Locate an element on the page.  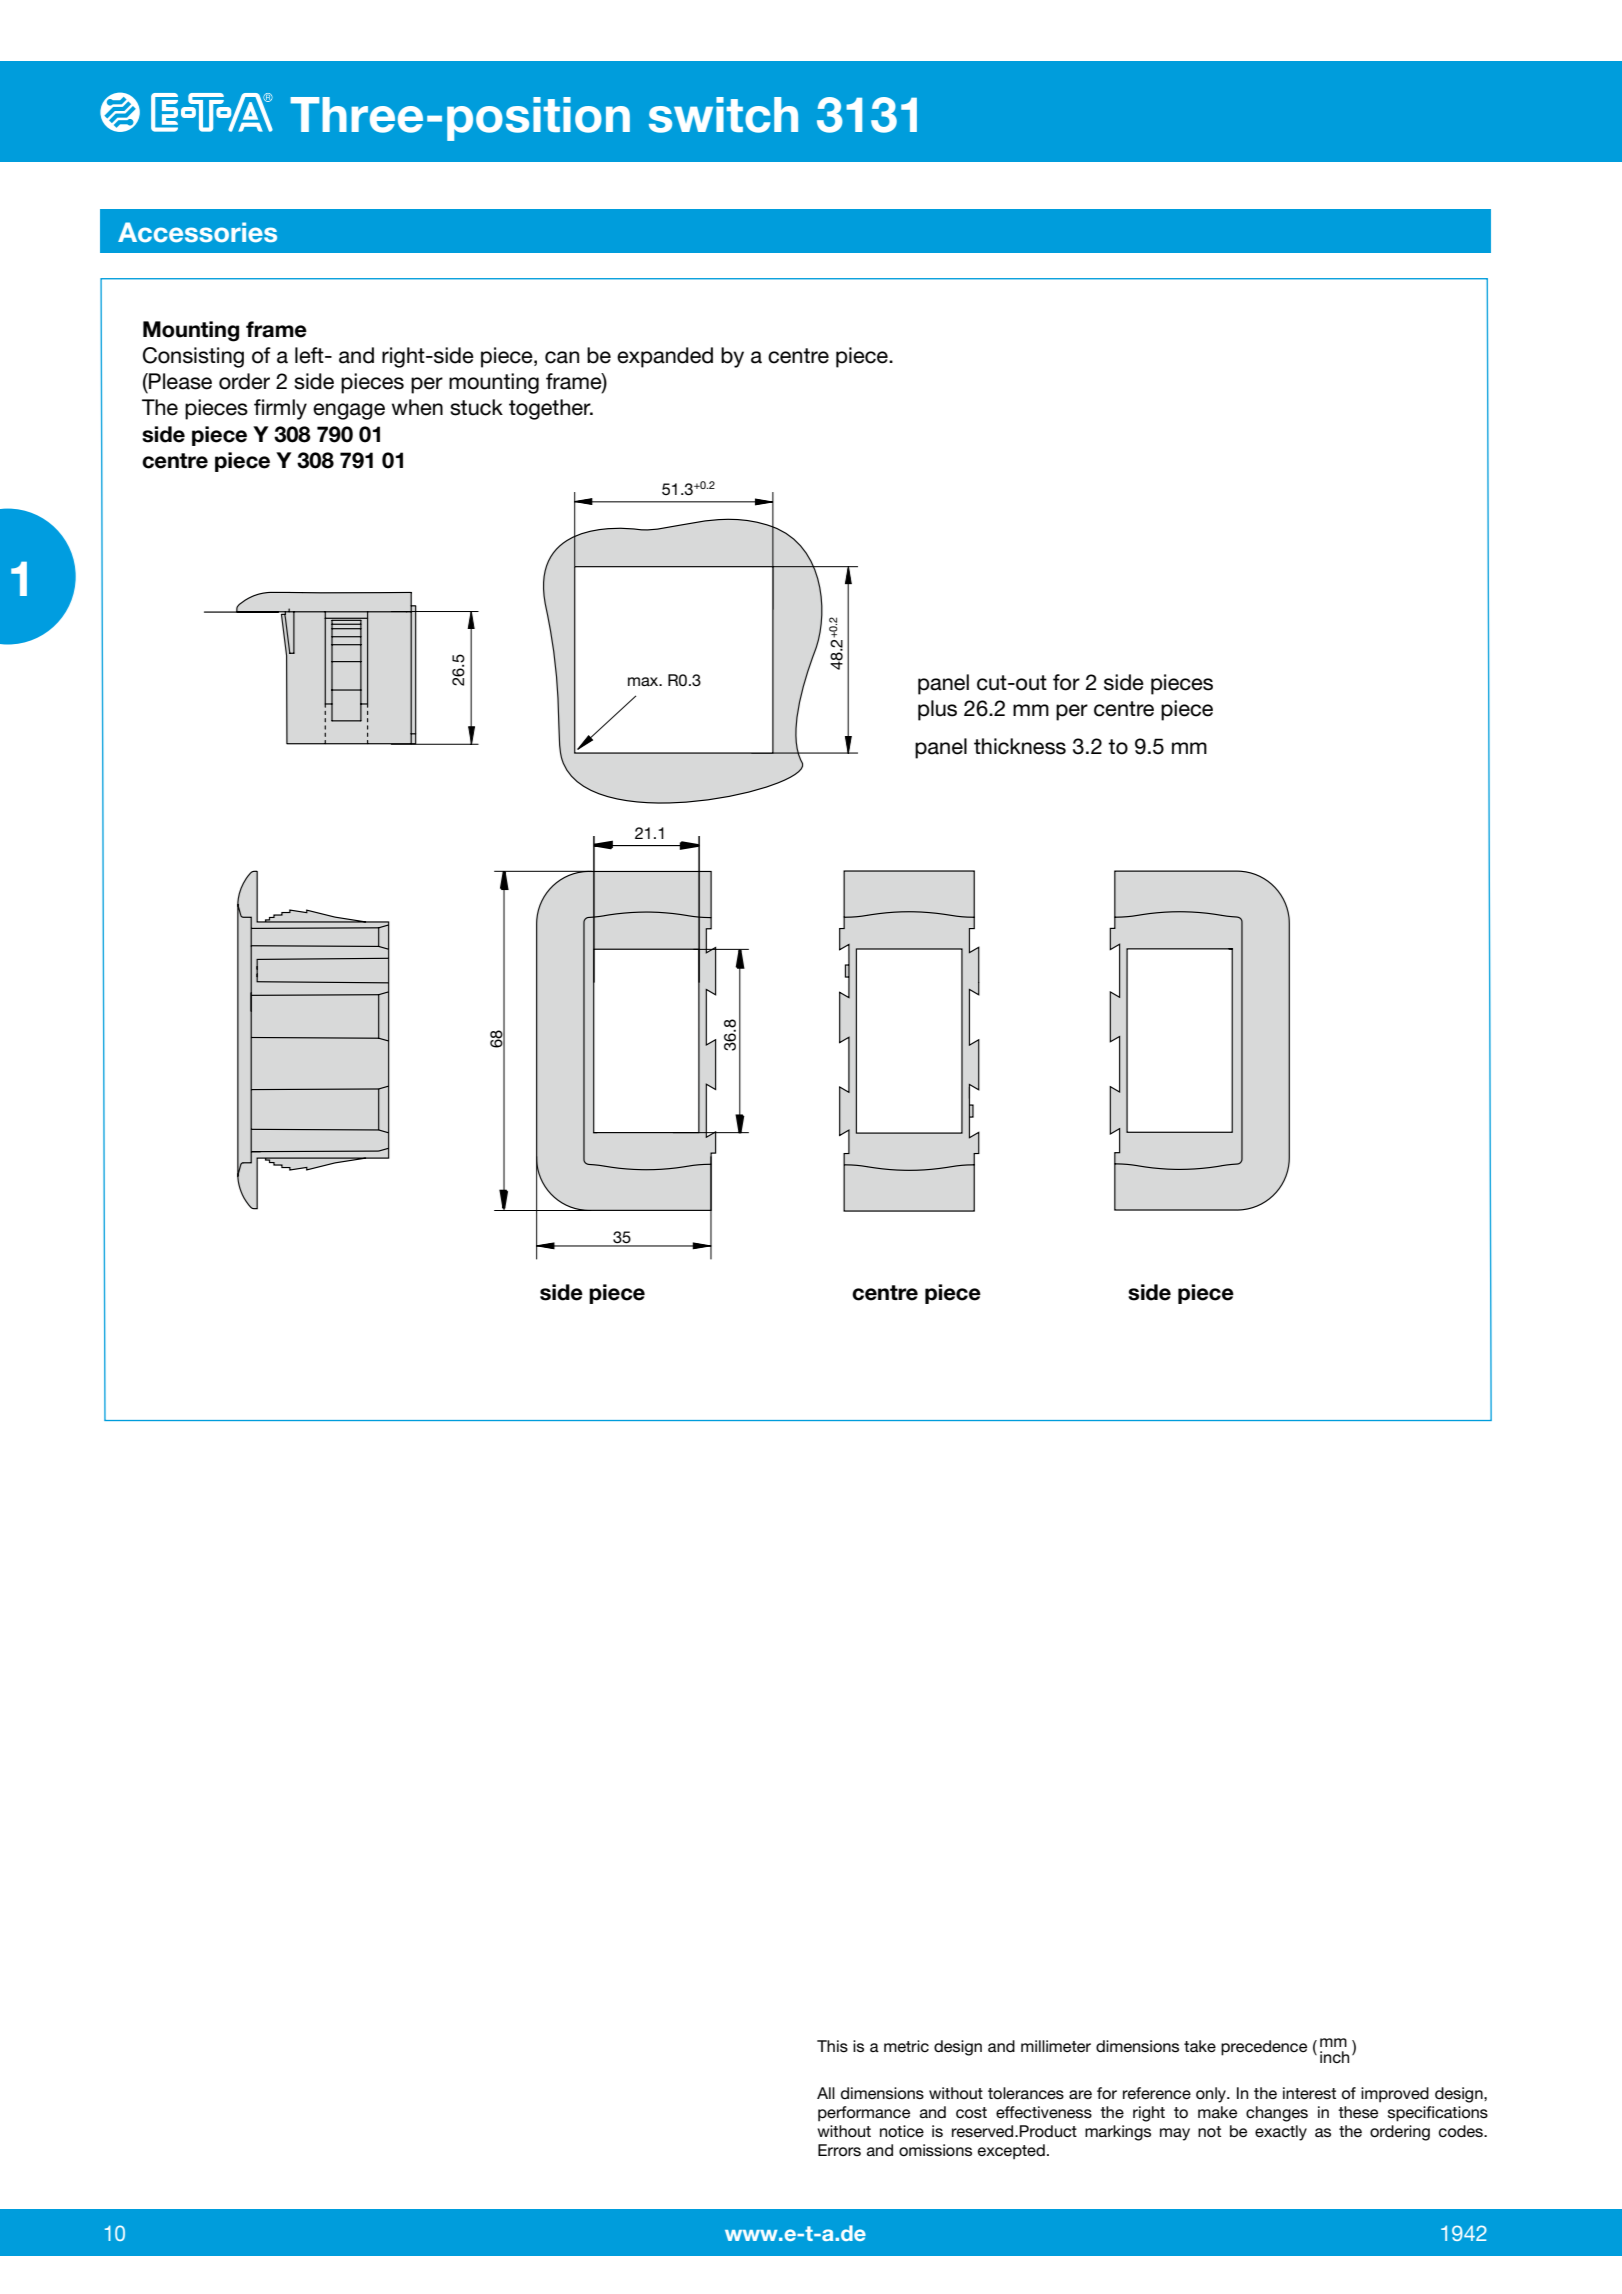
This is located at coordinates (832, 2046).
